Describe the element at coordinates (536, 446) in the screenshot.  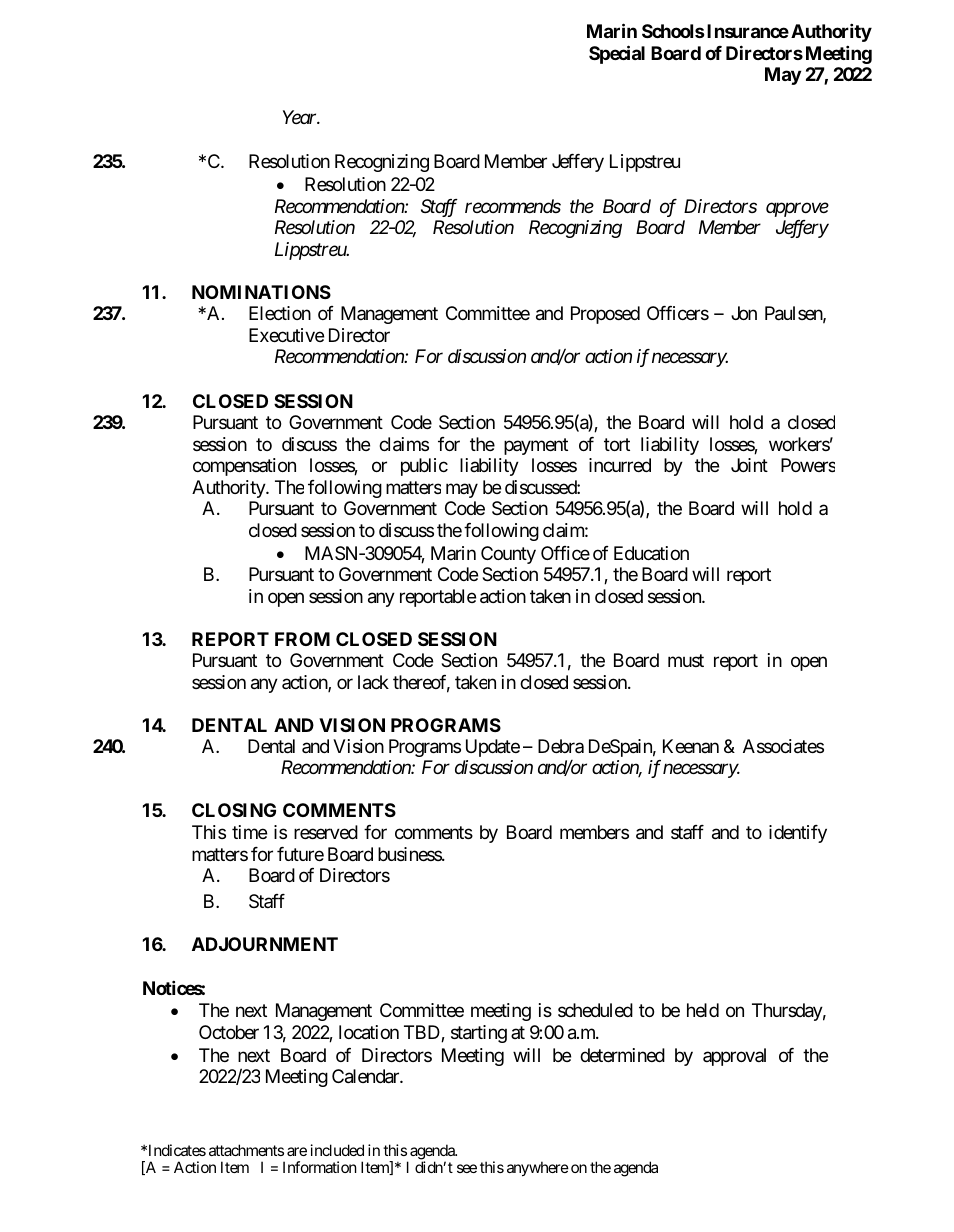
I see `payment` at that location.
